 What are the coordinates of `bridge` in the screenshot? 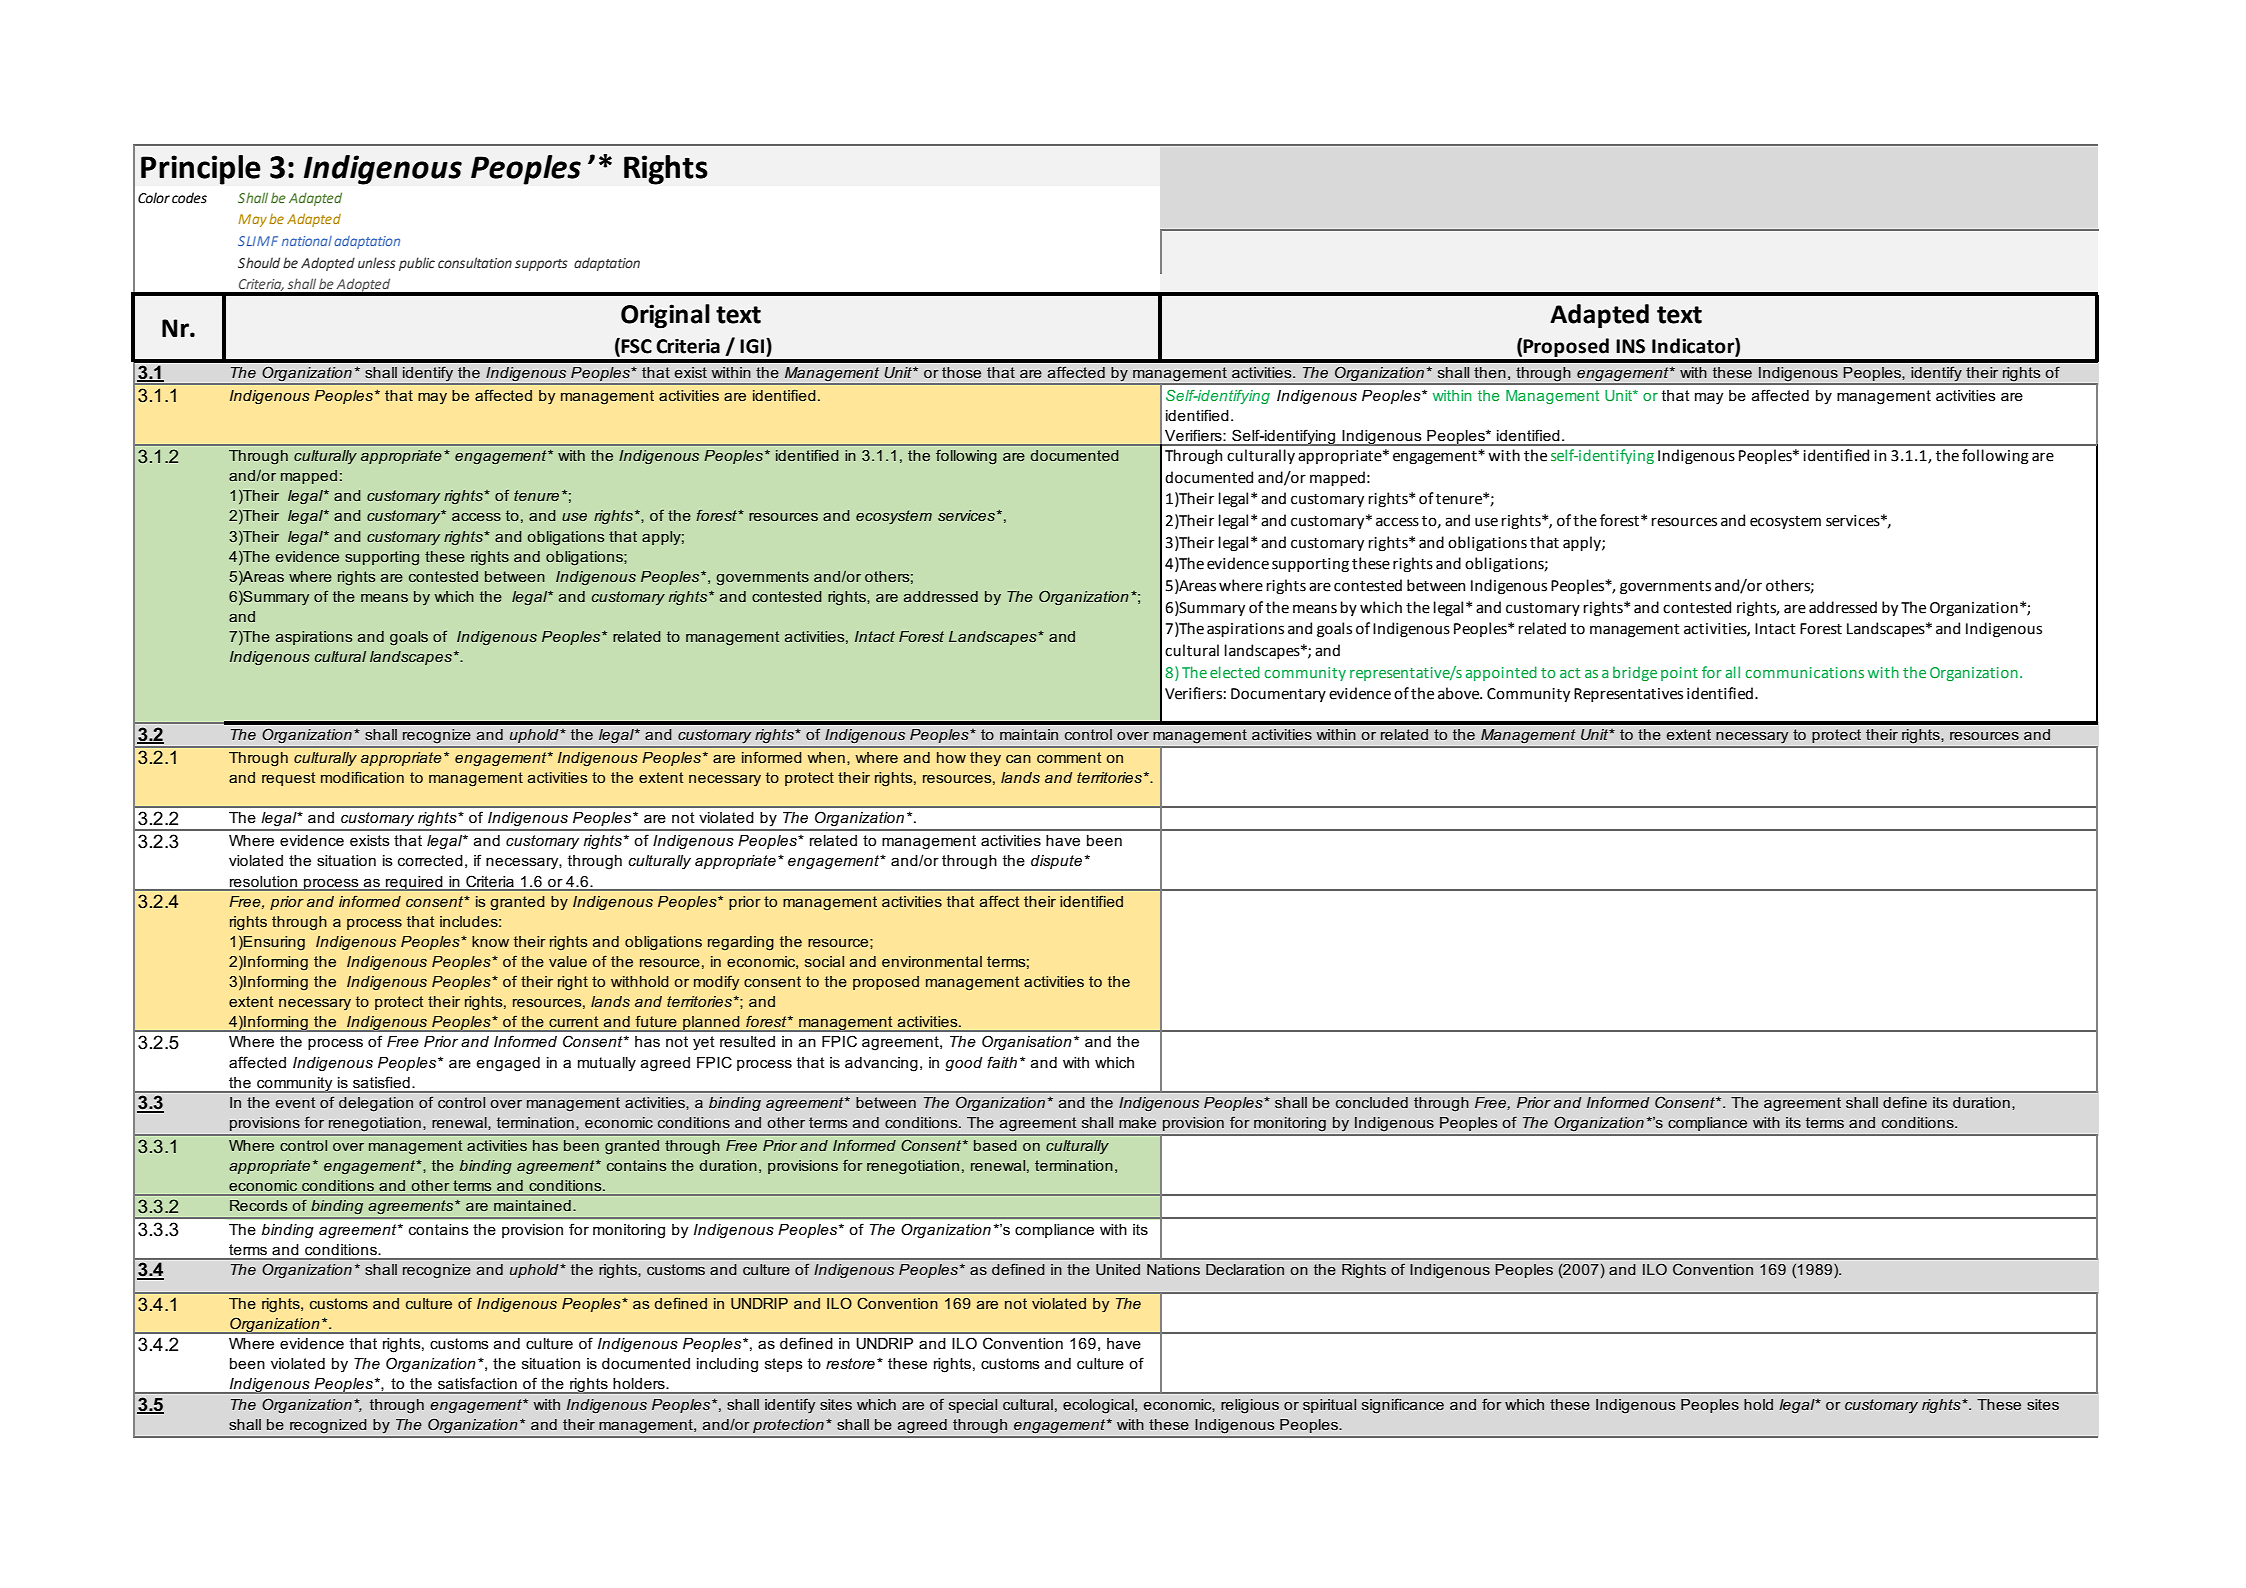 It's located at (1635, 673).
